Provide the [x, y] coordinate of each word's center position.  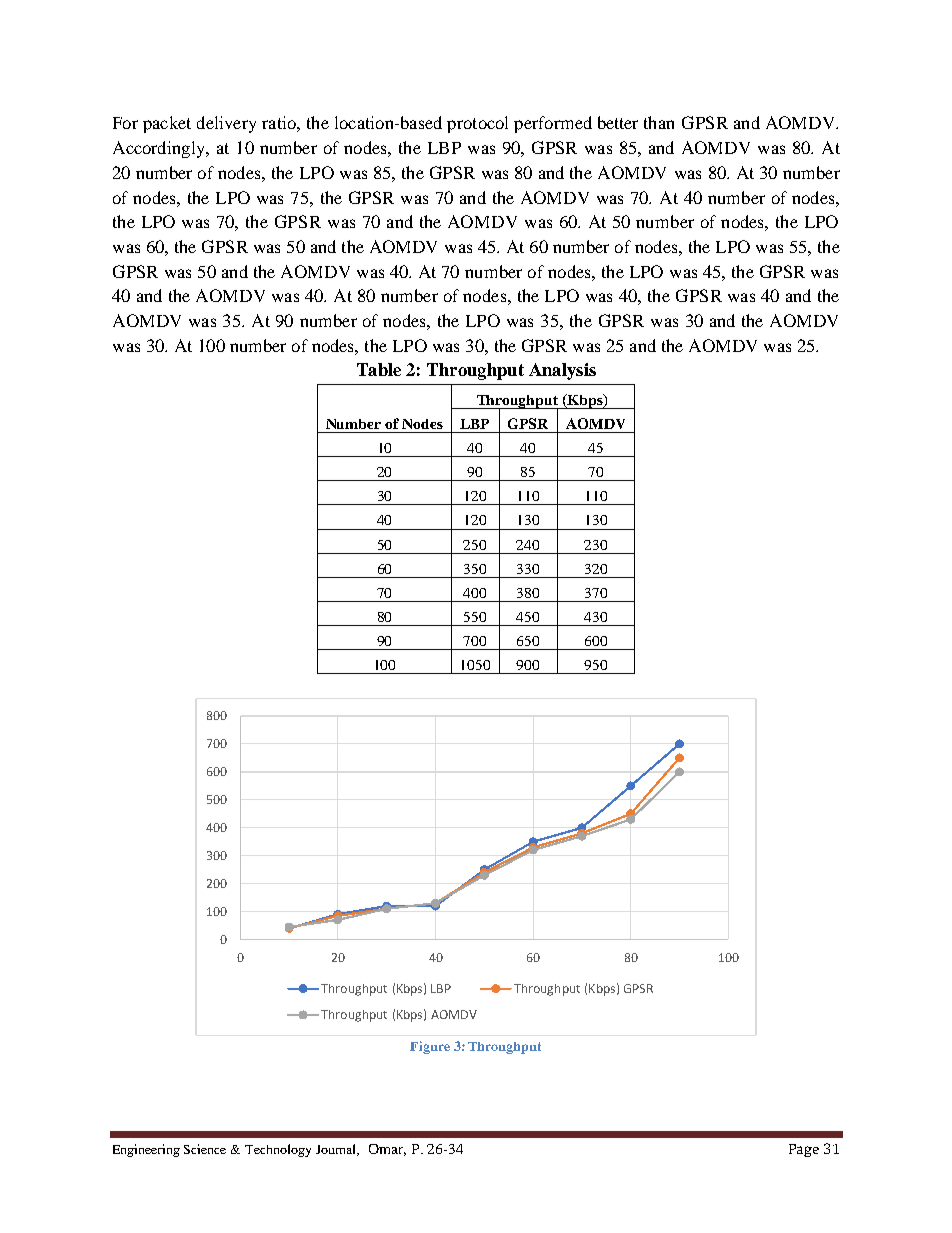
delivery [226, 124]
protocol [477, 124]
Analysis [562, 371]
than [659, 122]
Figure [430, 1047]
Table [379, 369]
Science [205, 1149]
